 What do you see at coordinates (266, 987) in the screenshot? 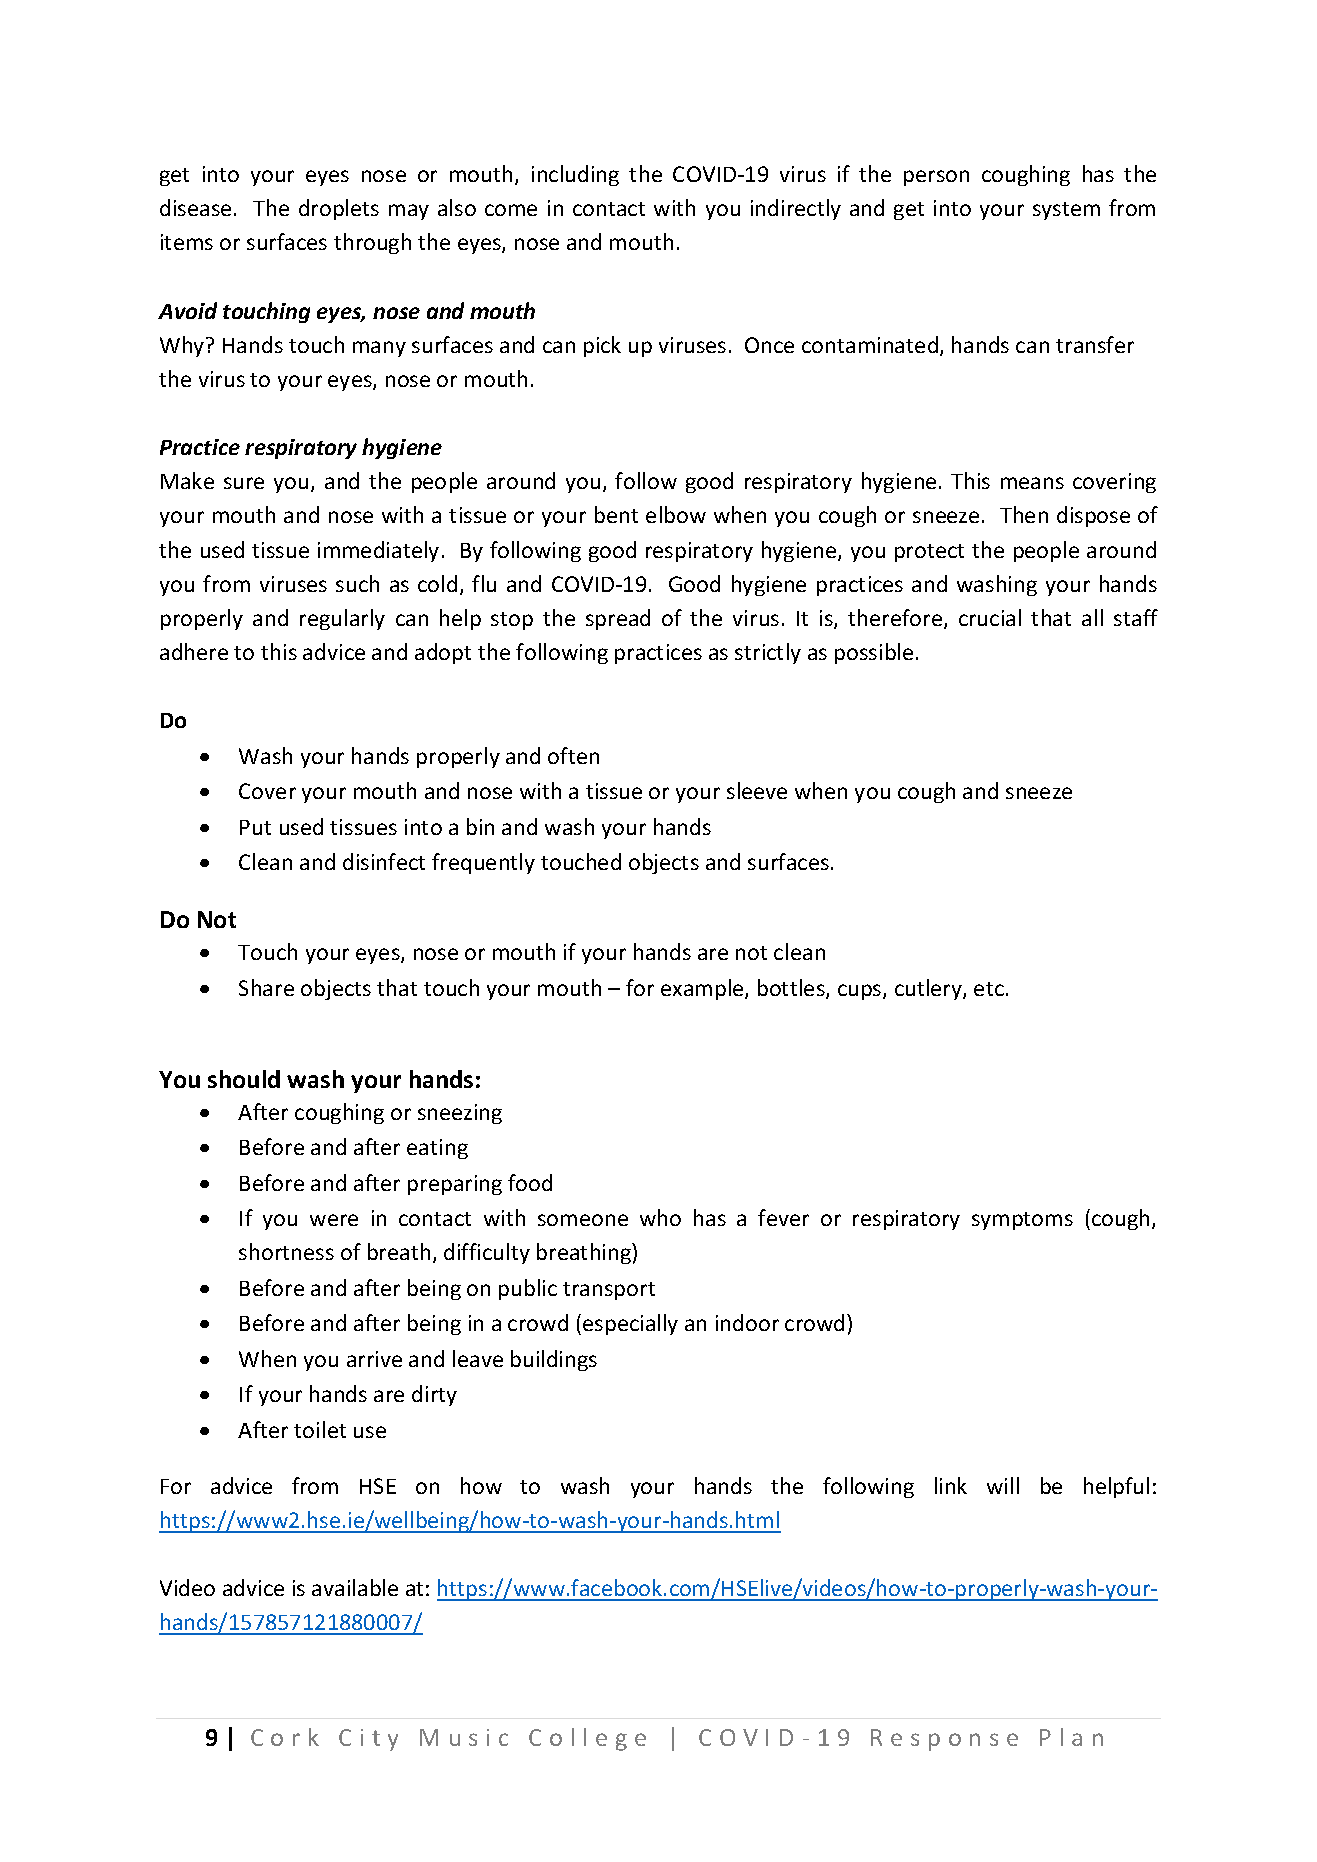
I see `Share` at bounding box center [266, 987].
